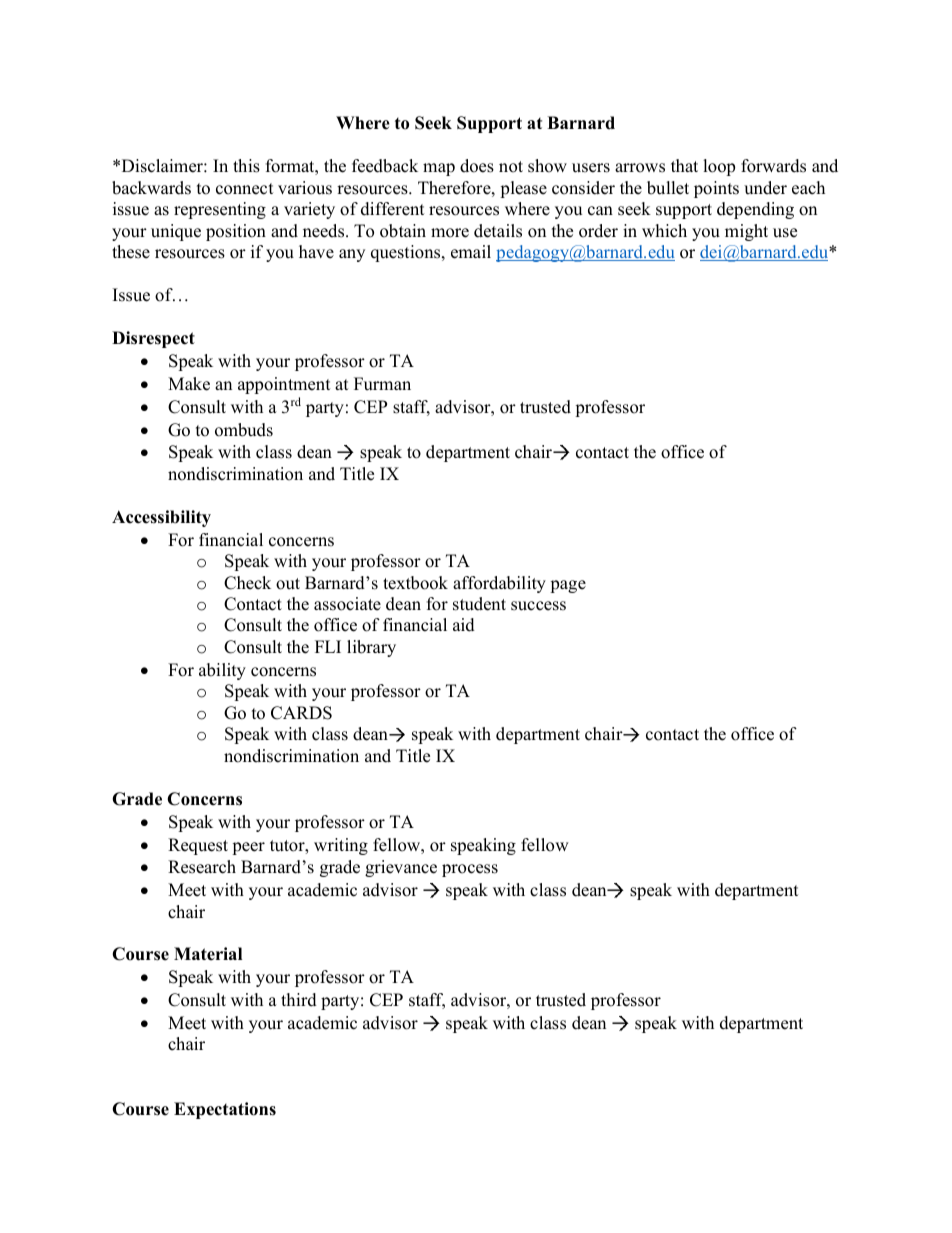 Image resolution: width=952 pixels, height=1233 pixels. I want to click on Expectations, so click(225, 1110).
